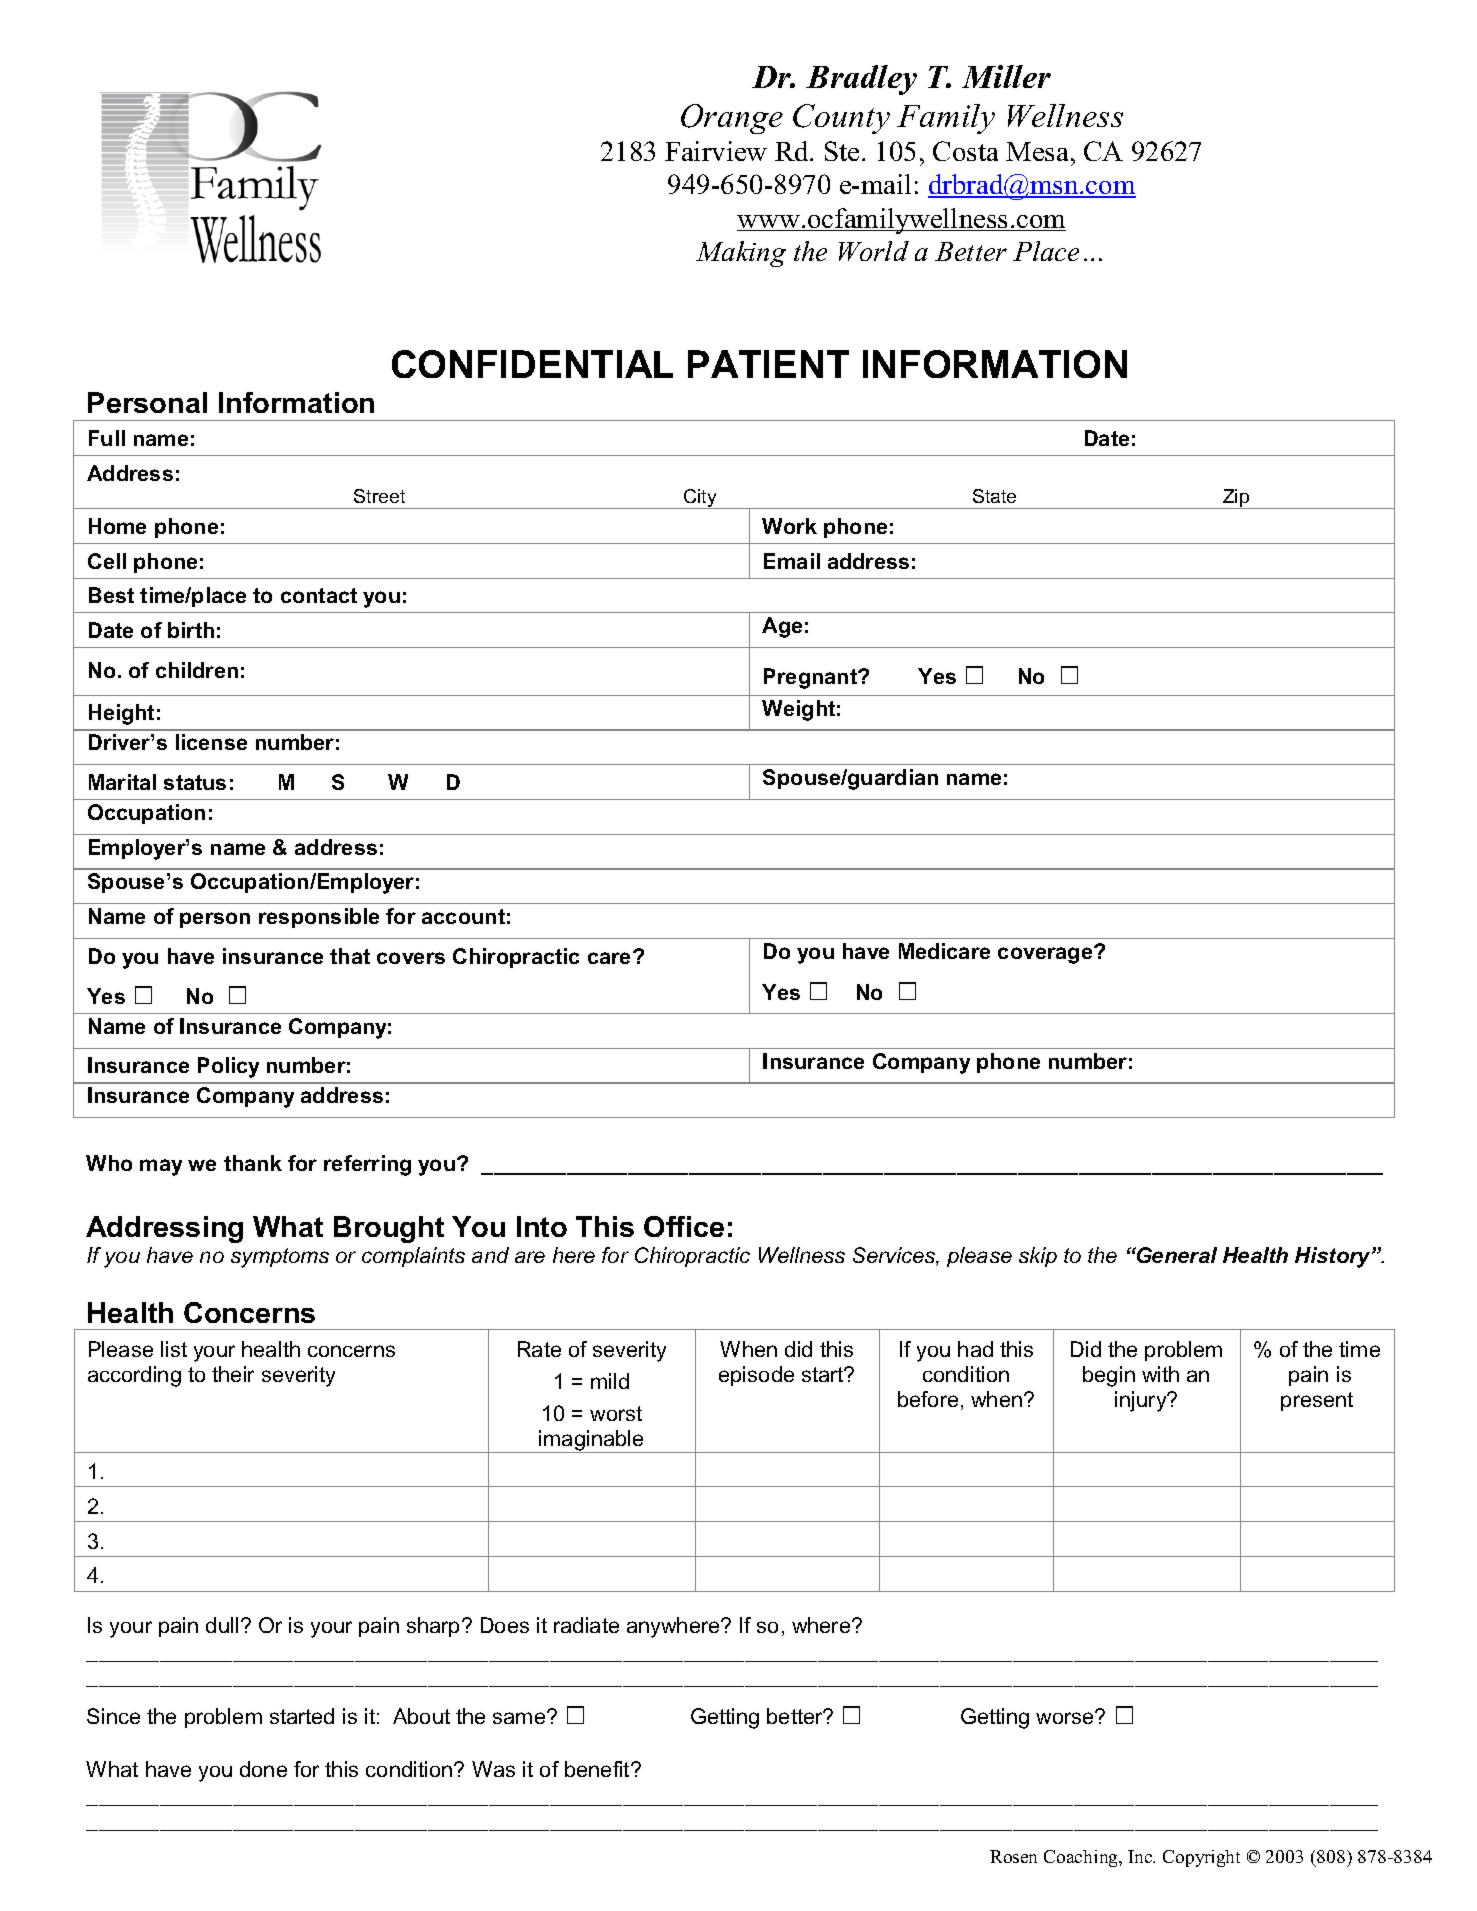  I want to click on Office, so click(684, 1226).
